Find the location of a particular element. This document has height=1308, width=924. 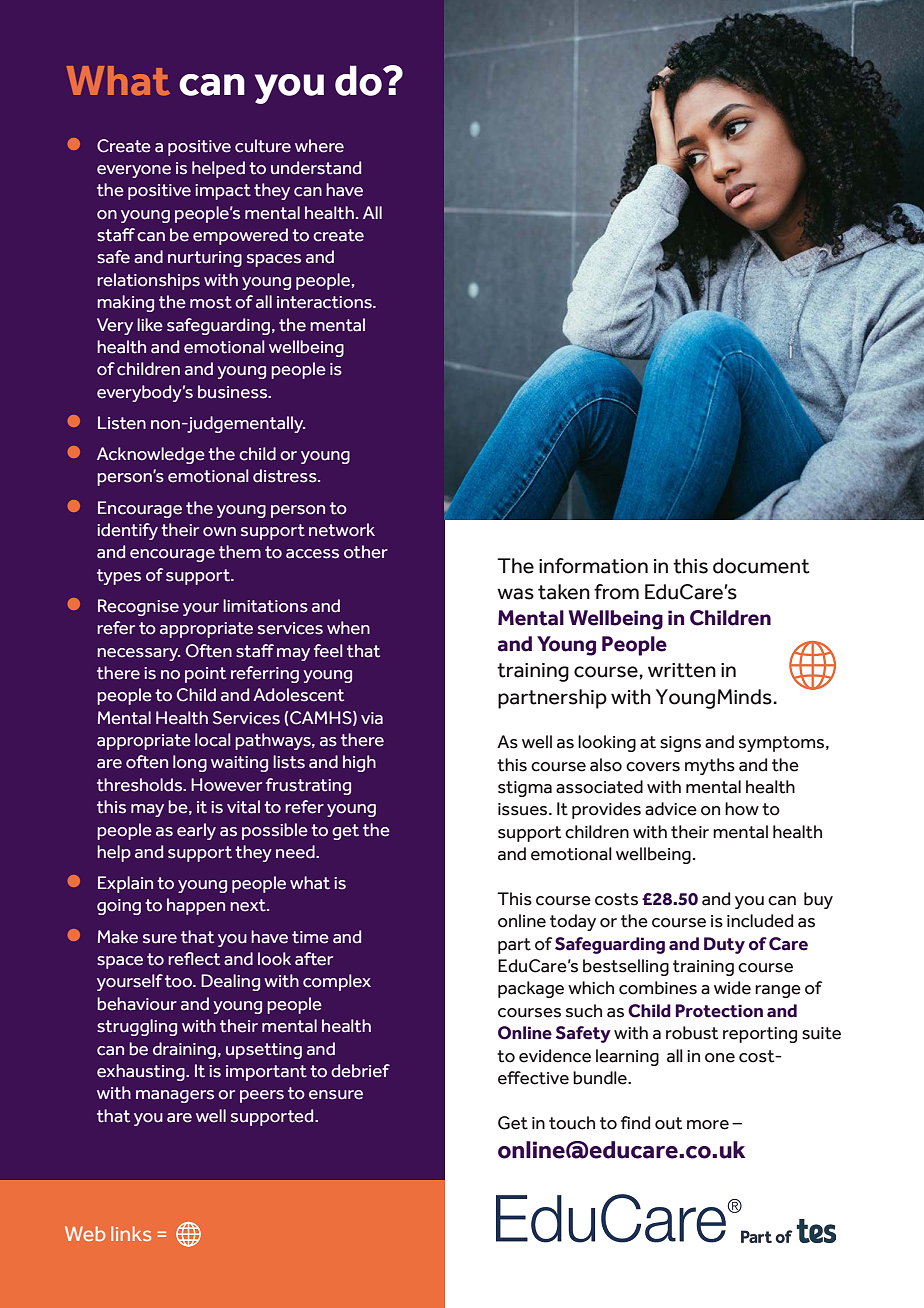

links is located at coordinates (131, 1233).
